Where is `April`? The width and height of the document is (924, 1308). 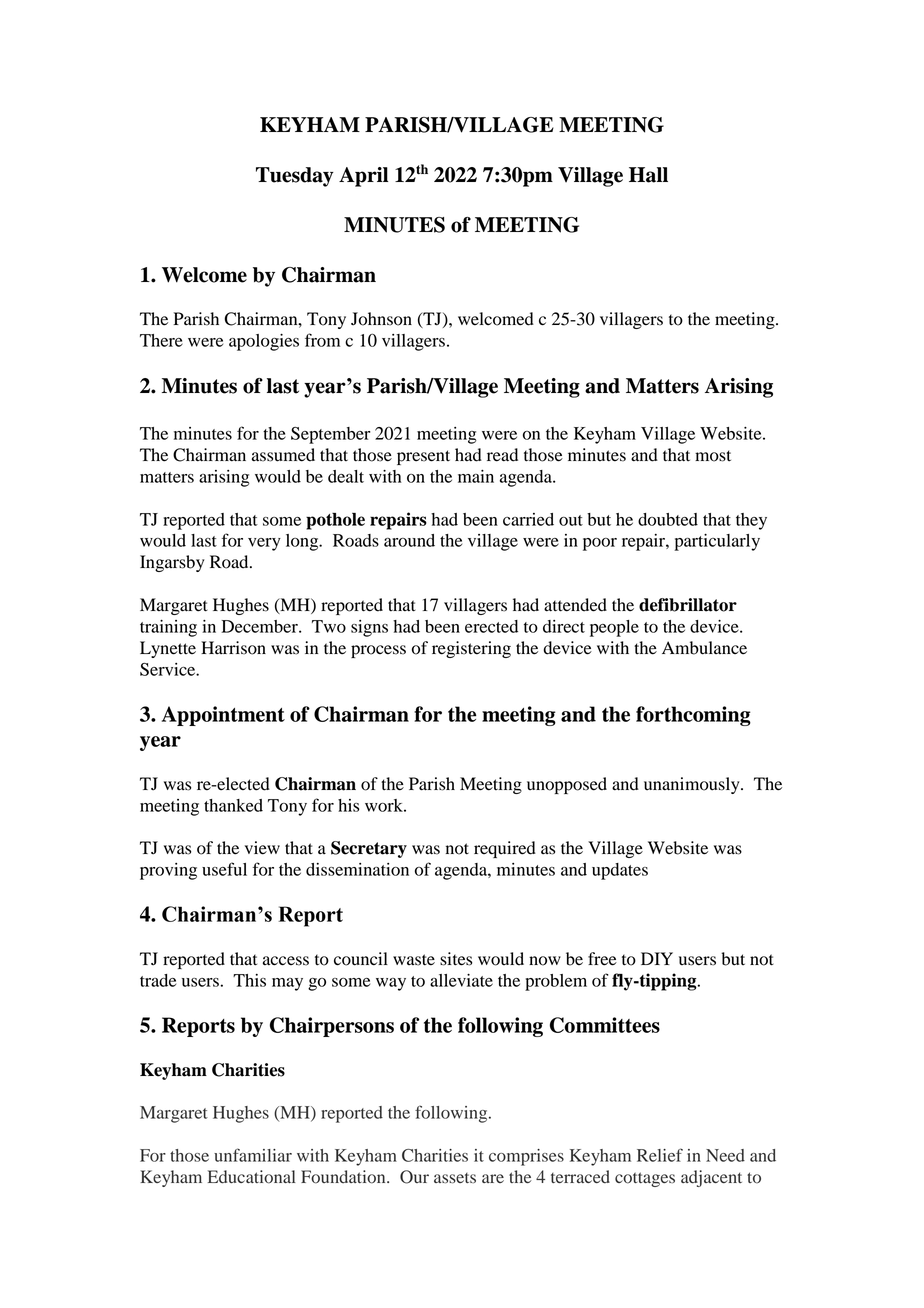 April is located at coordinates (363, 177).
